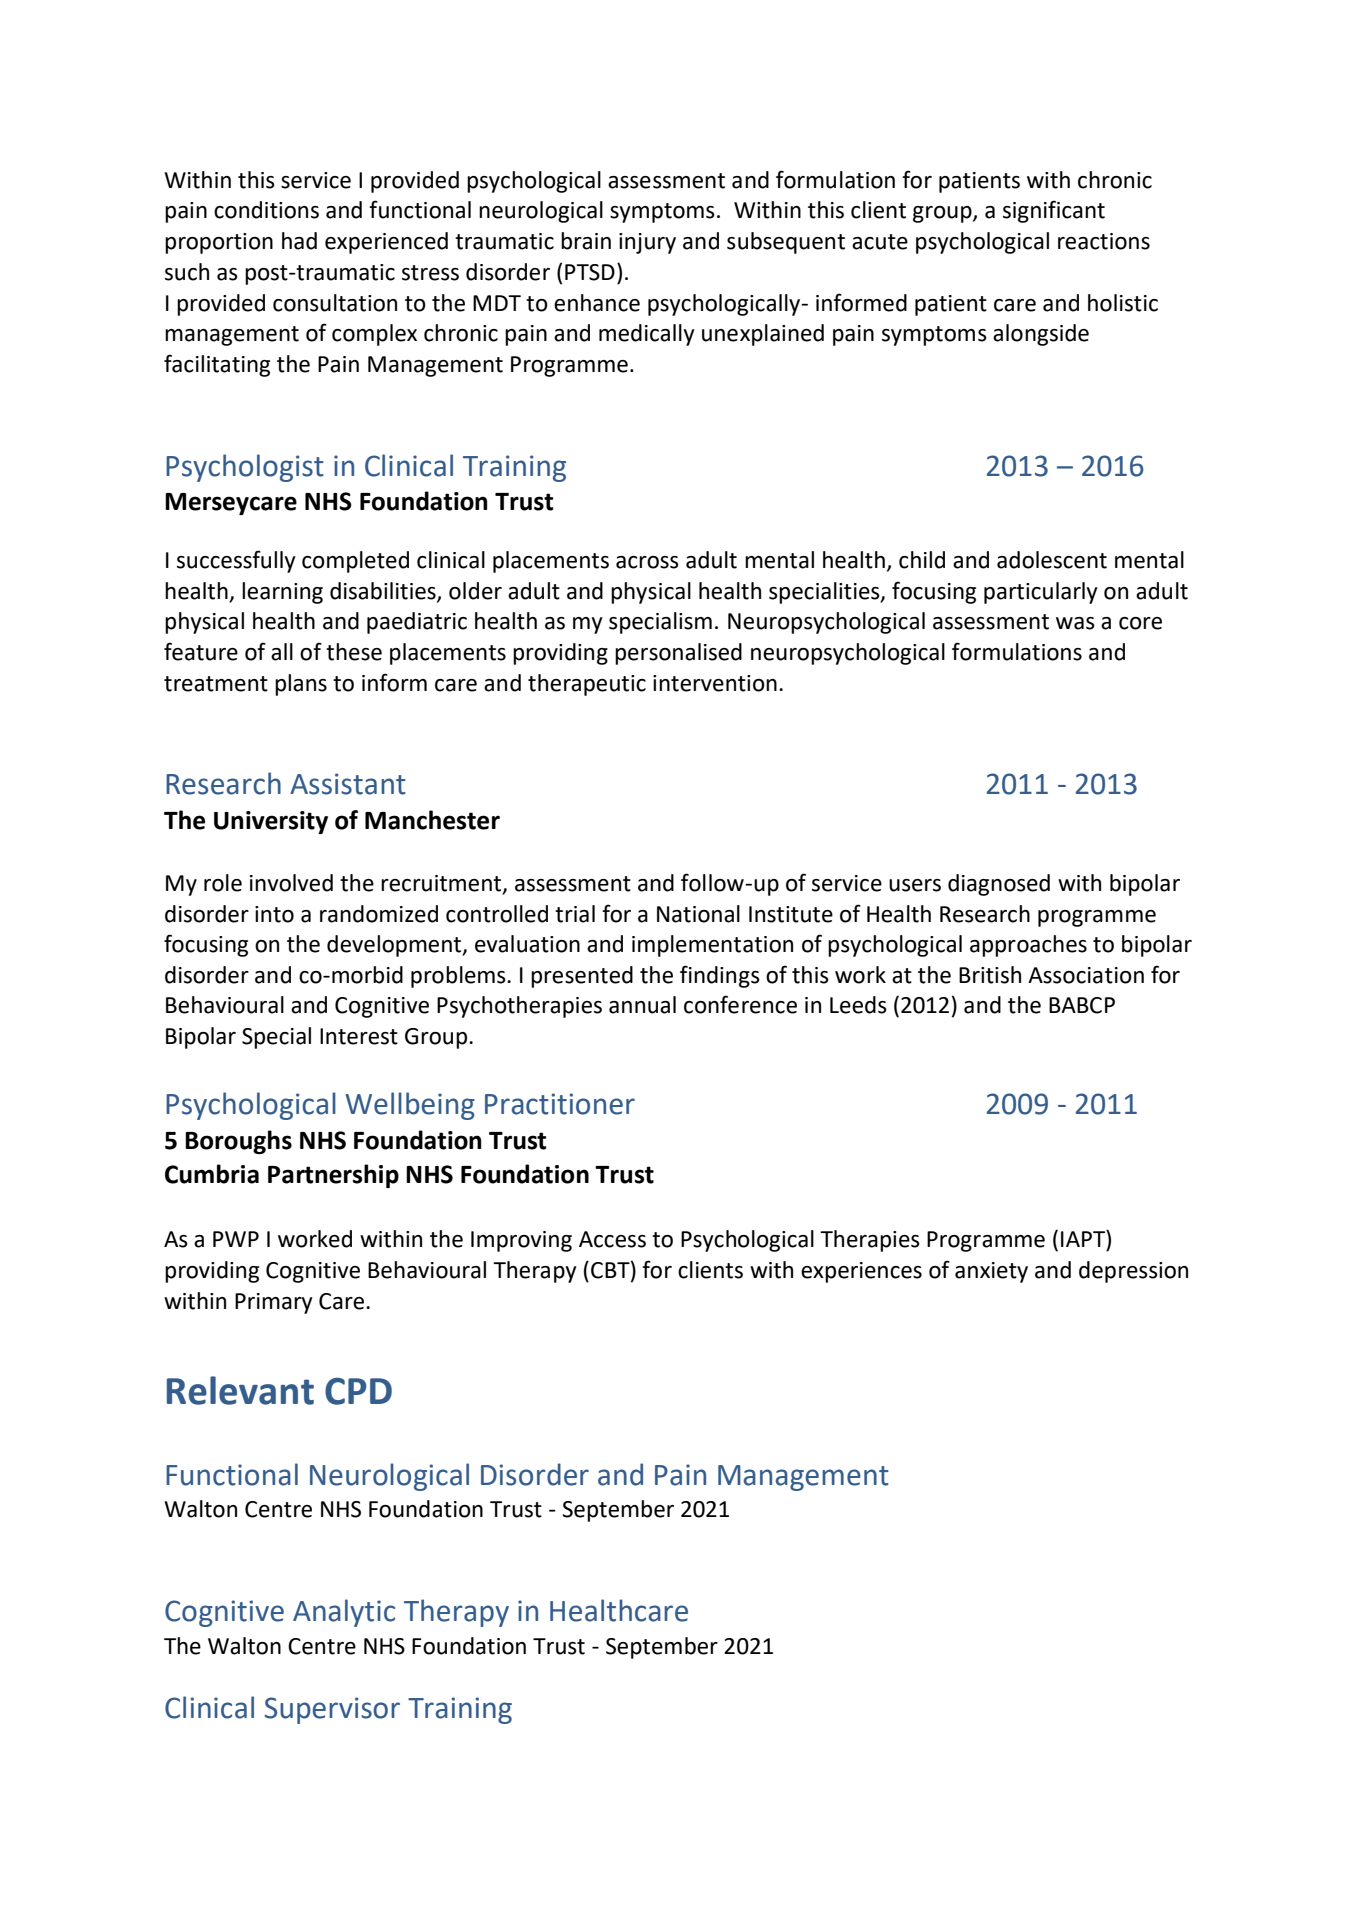 This screenshot has height=1920, width=1357. I want to click on had, so click(299, 241).
